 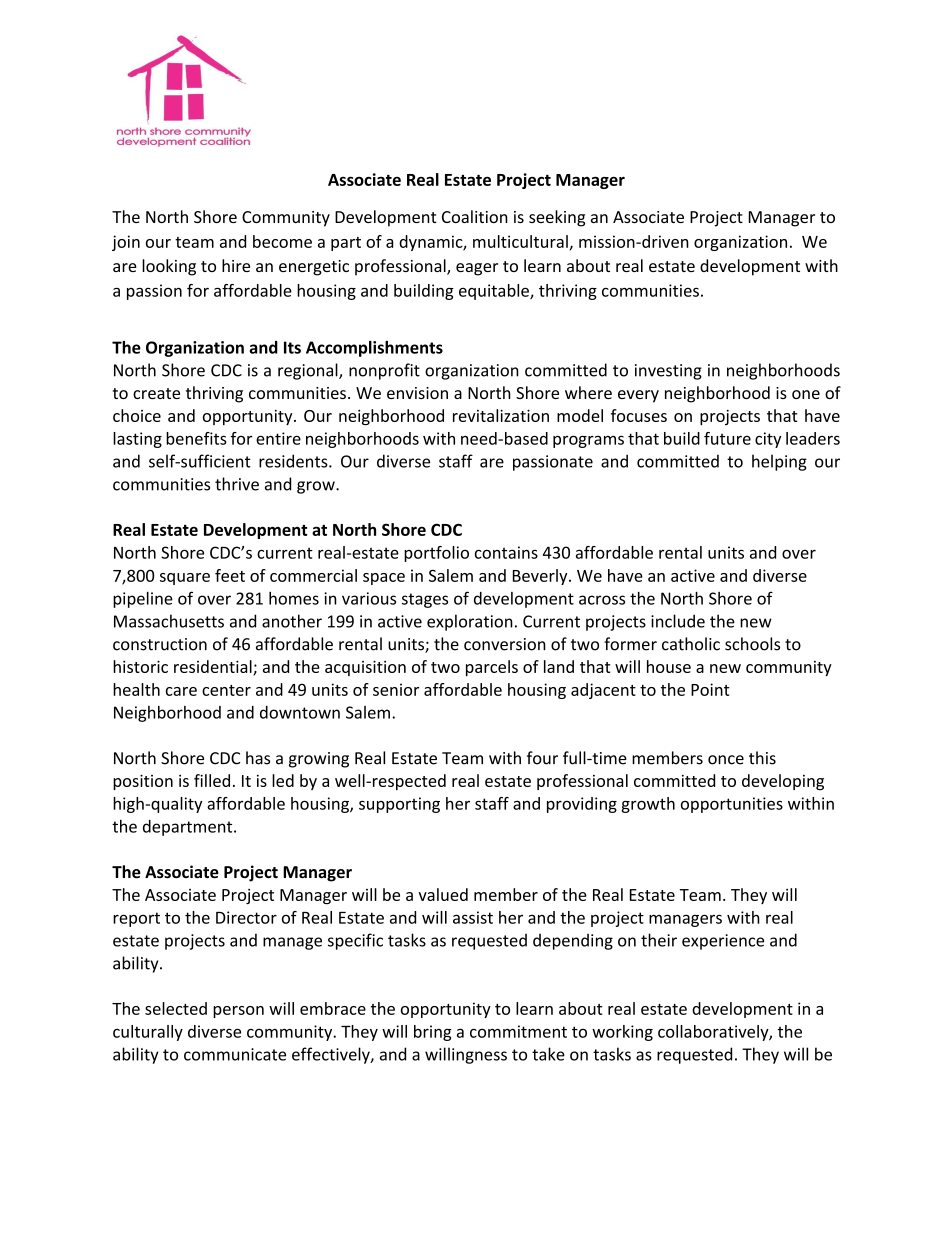 I want to click on person, so click(x=238, y=1012).
